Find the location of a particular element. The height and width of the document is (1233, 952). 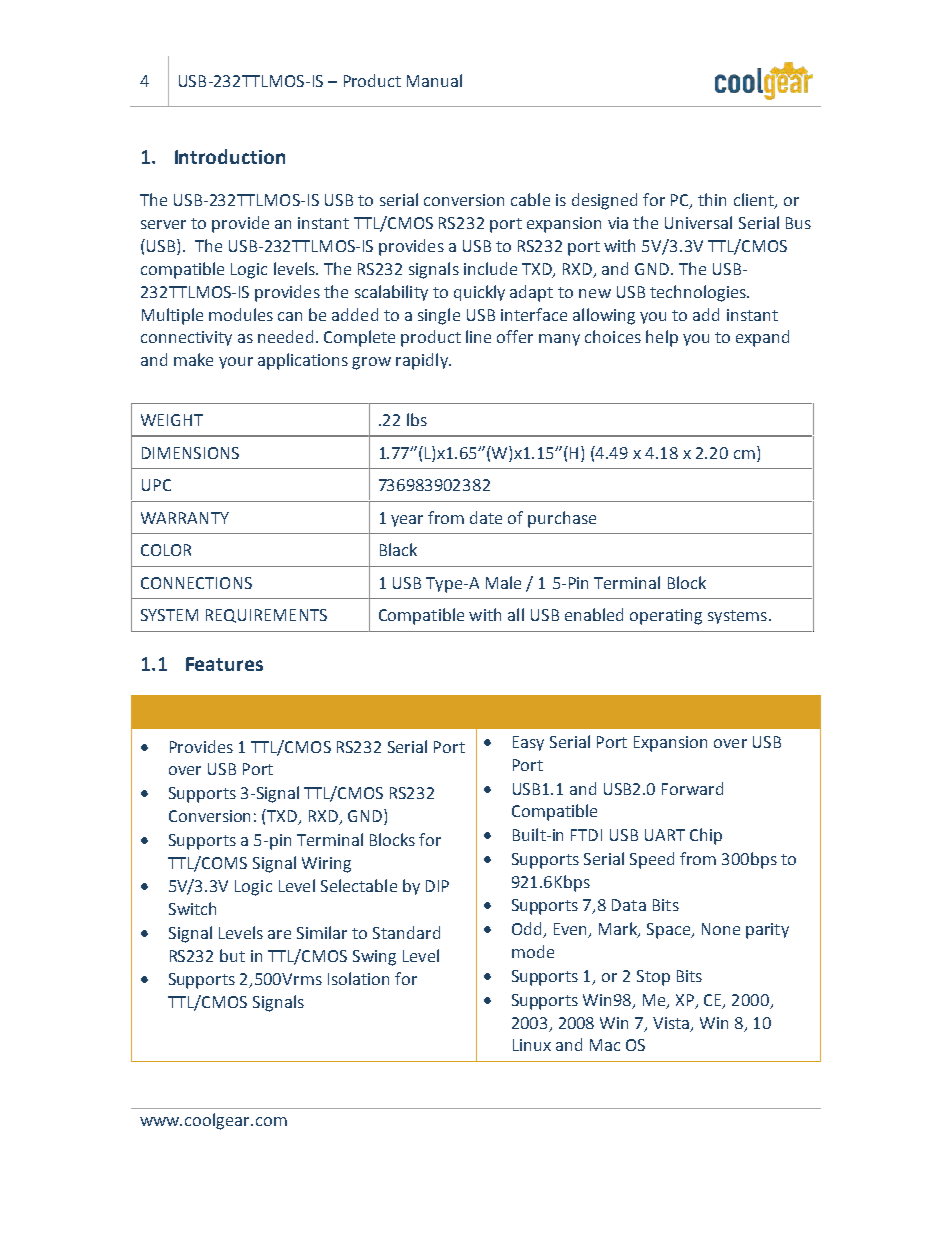

Vista is located at coordinates (672, 1024).
